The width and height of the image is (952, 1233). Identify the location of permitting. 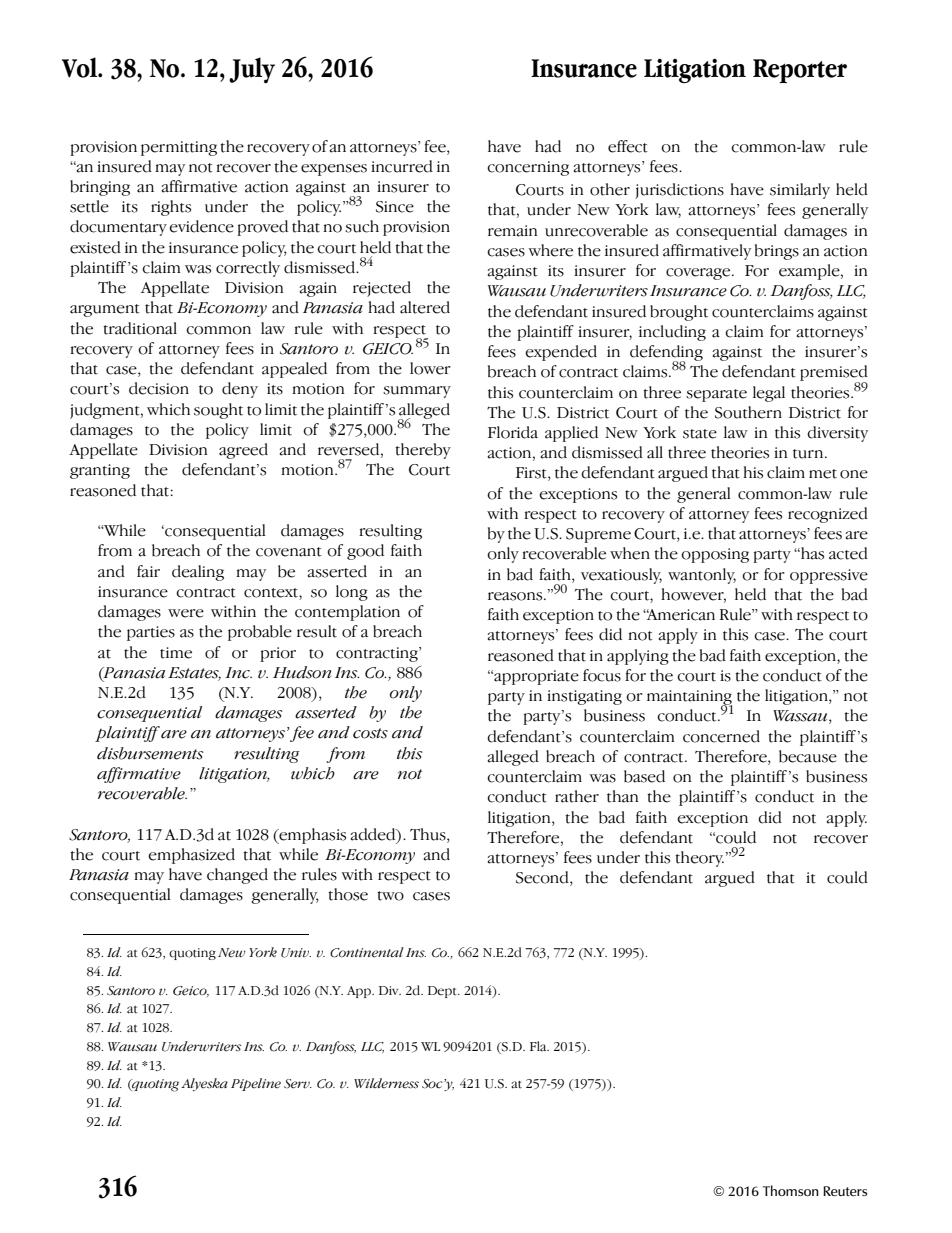
(179, 148).
